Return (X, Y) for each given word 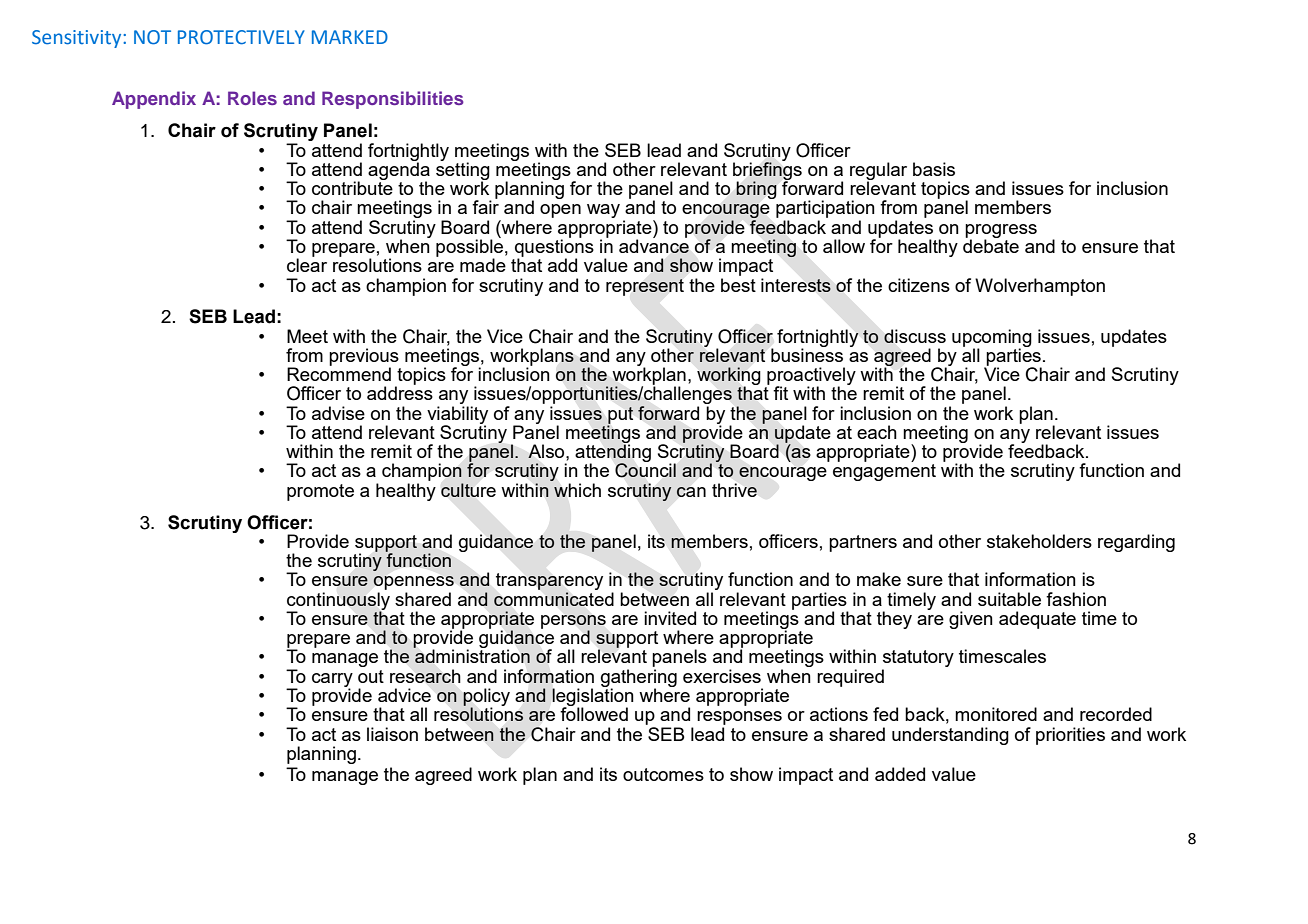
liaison (392, 734)
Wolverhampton (1040, 287)
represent (645, 287)
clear (307, 264)
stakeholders (1039, 541)
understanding (950, 736)
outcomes (663, 774)
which (577, 490)
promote (320, 492)
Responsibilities (393, 100)
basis (934, 169)
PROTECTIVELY (241, 37)
